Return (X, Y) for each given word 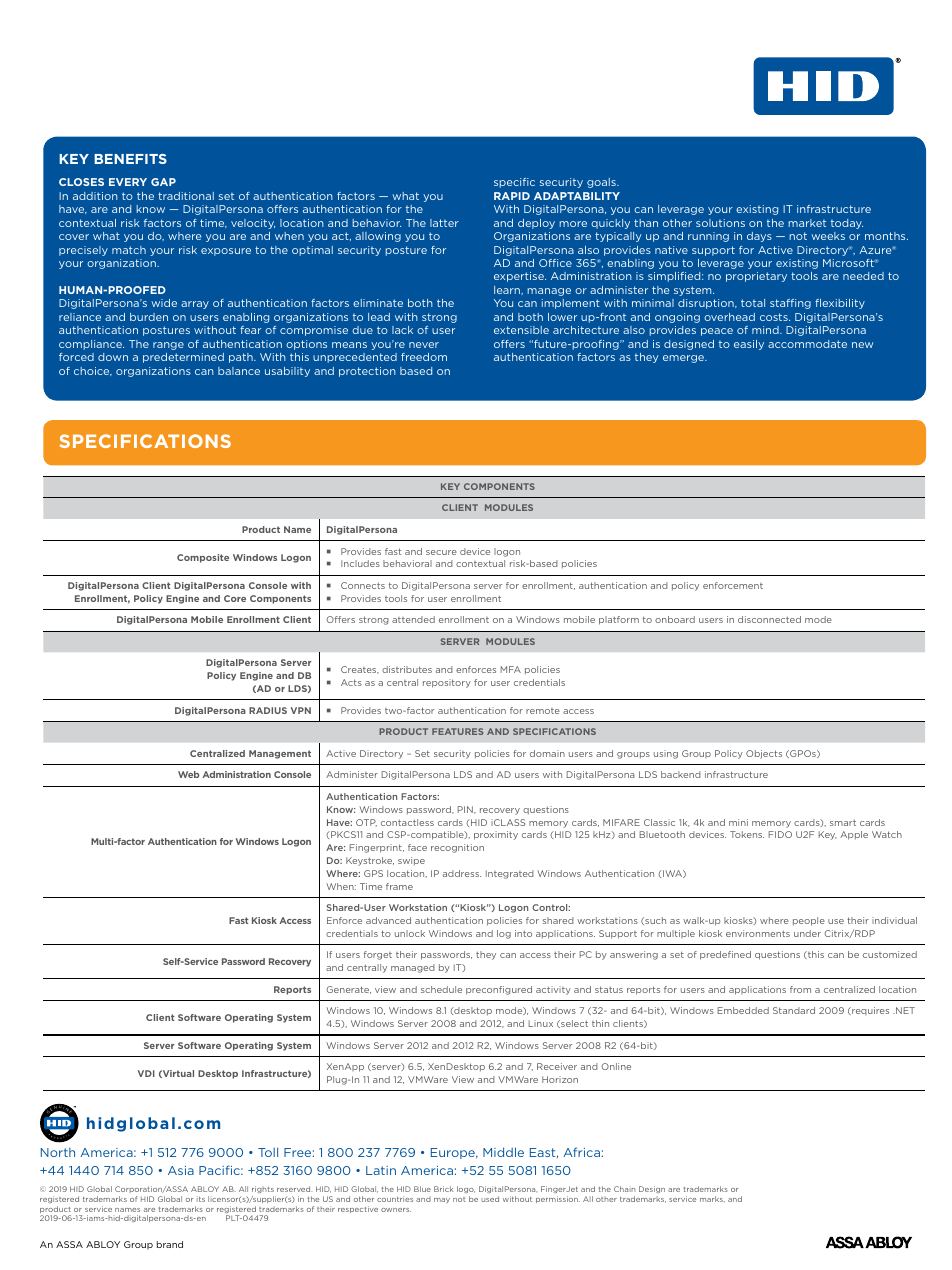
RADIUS (268, 710)
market (807, 223)
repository (447, 683)
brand (170, 1244)
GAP (163, 182)
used (490, 1199)
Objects (764, 754)
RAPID (512, 196)
